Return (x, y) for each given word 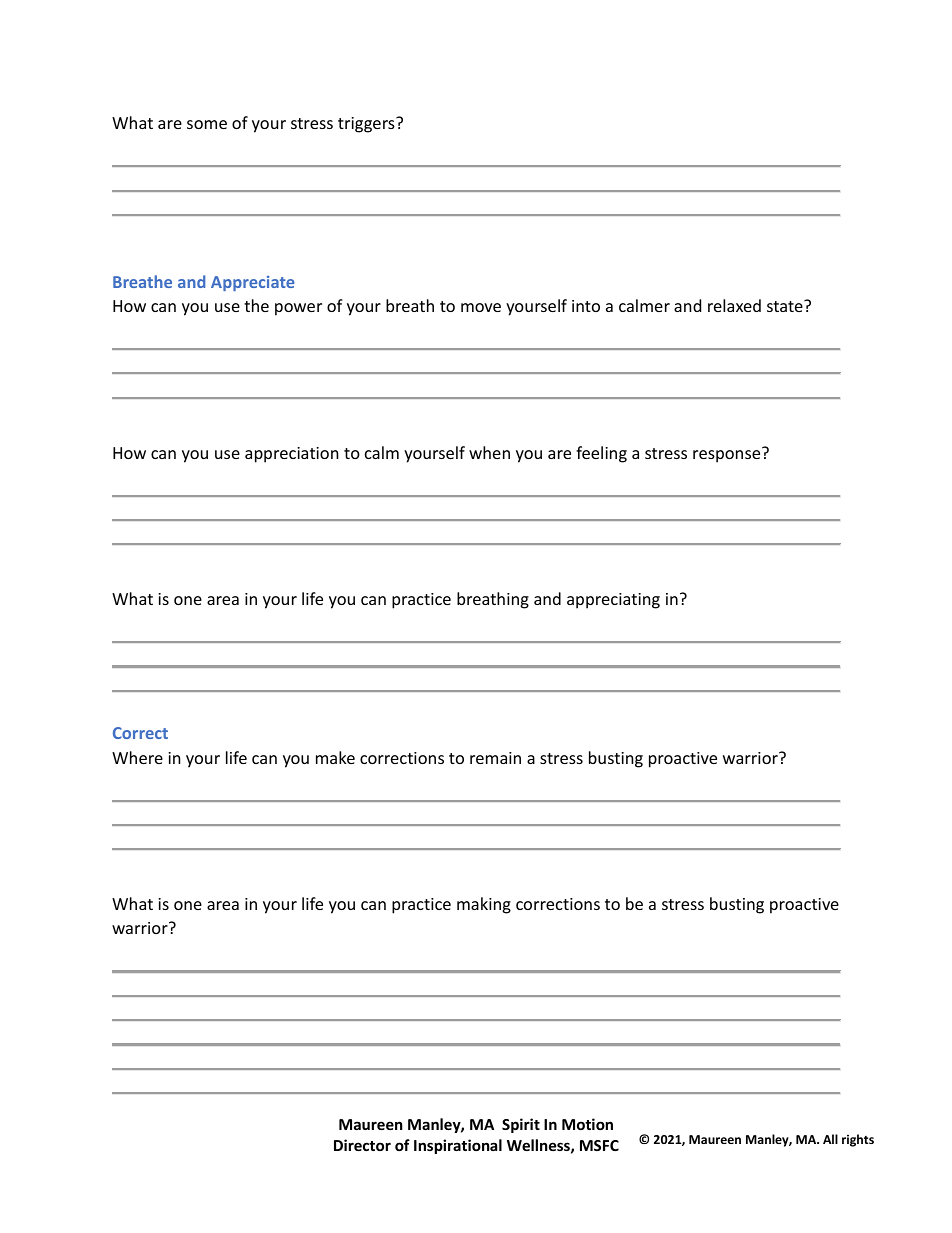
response (728, 455)
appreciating (613, 601)
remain (495, 758)
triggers (367, 125)
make (335, 757)
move (481, 307)
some (207, 124)
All (830, 1139)
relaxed (734, 305)
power (298, 309)
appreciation (292, 455)
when (489, 452)
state (786, 306)
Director (362, 1145)
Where (137, 757)
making (484, 905)
